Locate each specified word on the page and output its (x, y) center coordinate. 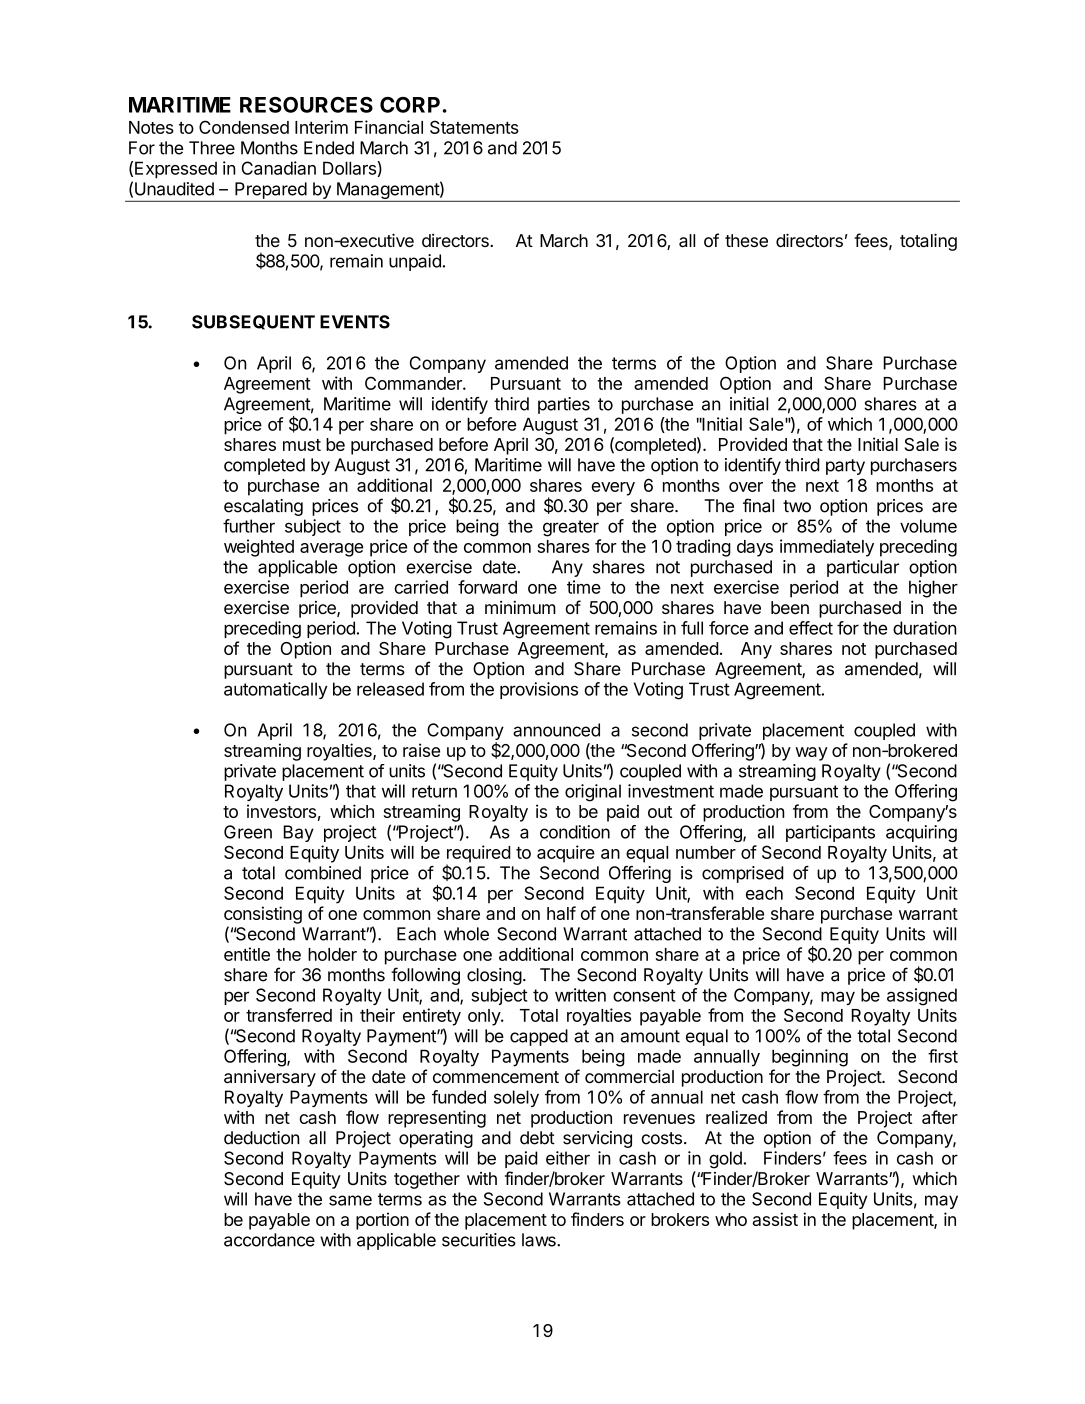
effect (811, 628)
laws (540, 1240)
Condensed (244, 127)
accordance (269, 1240)
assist (775, 1219)
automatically (276, 690)
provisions (539, 690)
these (746, 240)
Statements (474, 127)
